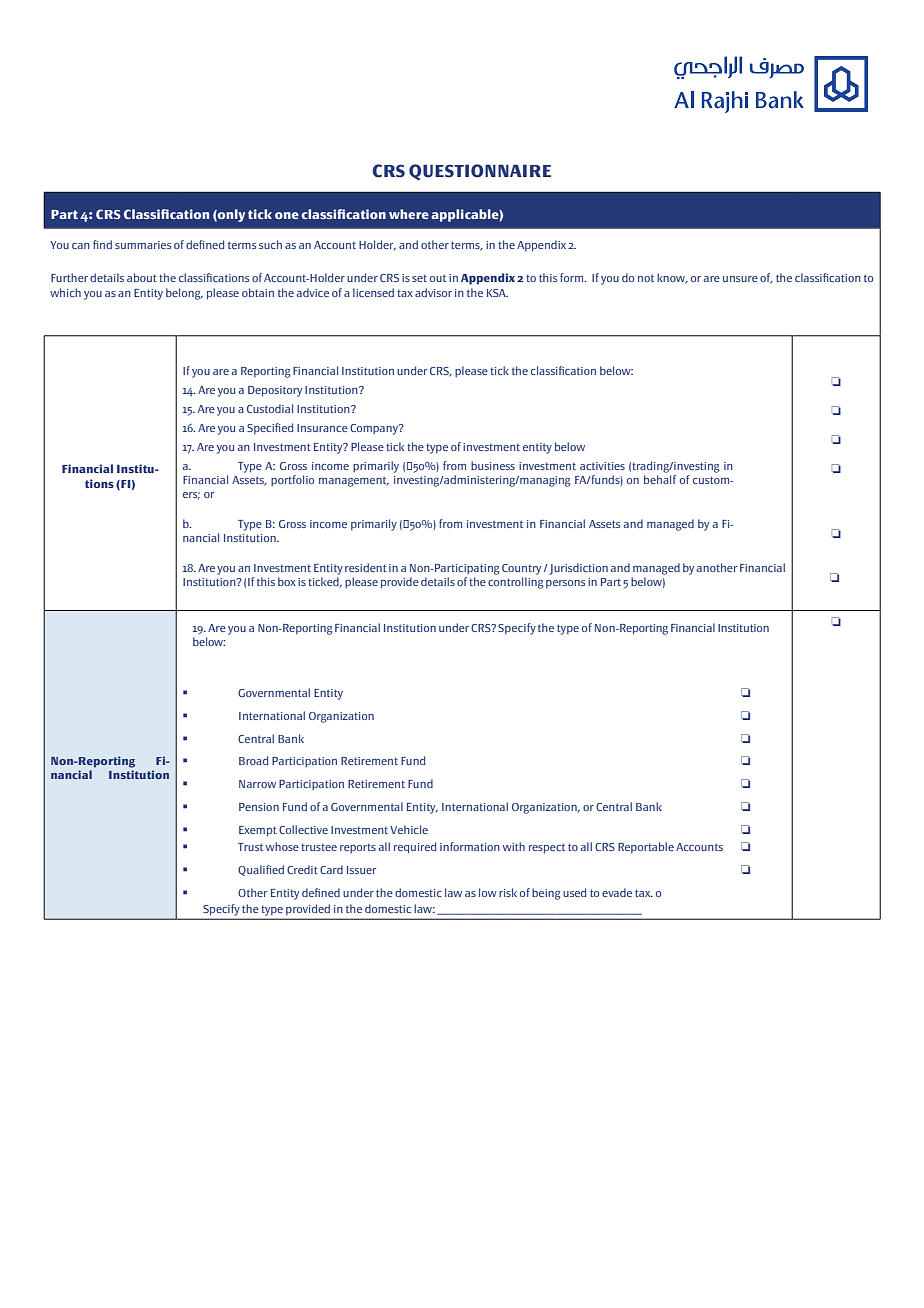  I want to click on persons, so click(565, 584).
